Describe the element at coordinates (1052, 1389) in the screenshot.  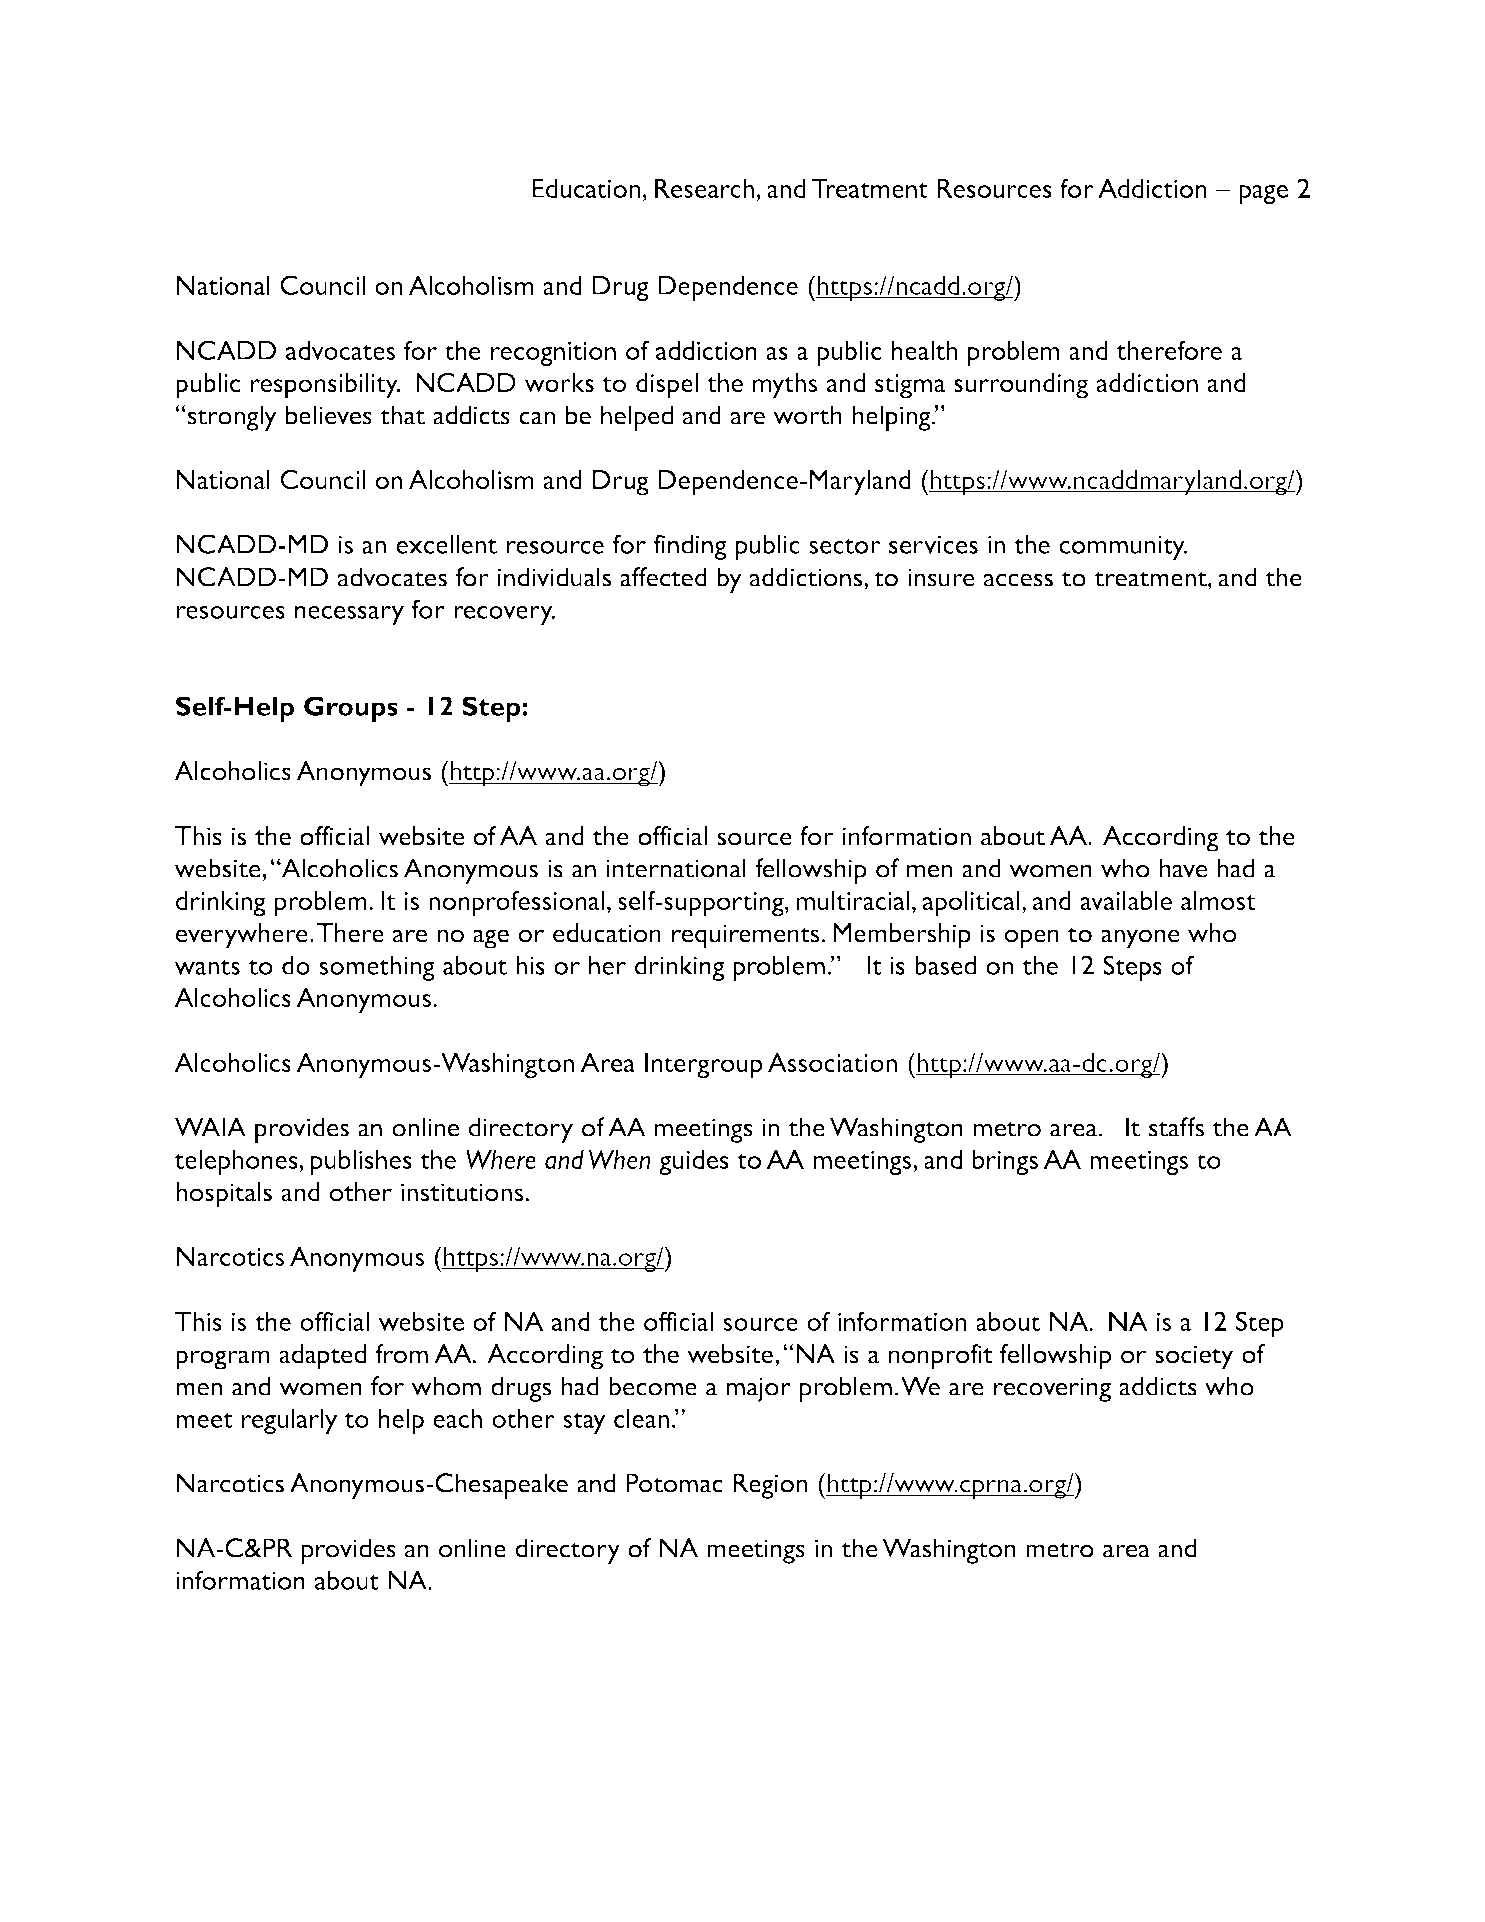
I see `recovering` at that location.
